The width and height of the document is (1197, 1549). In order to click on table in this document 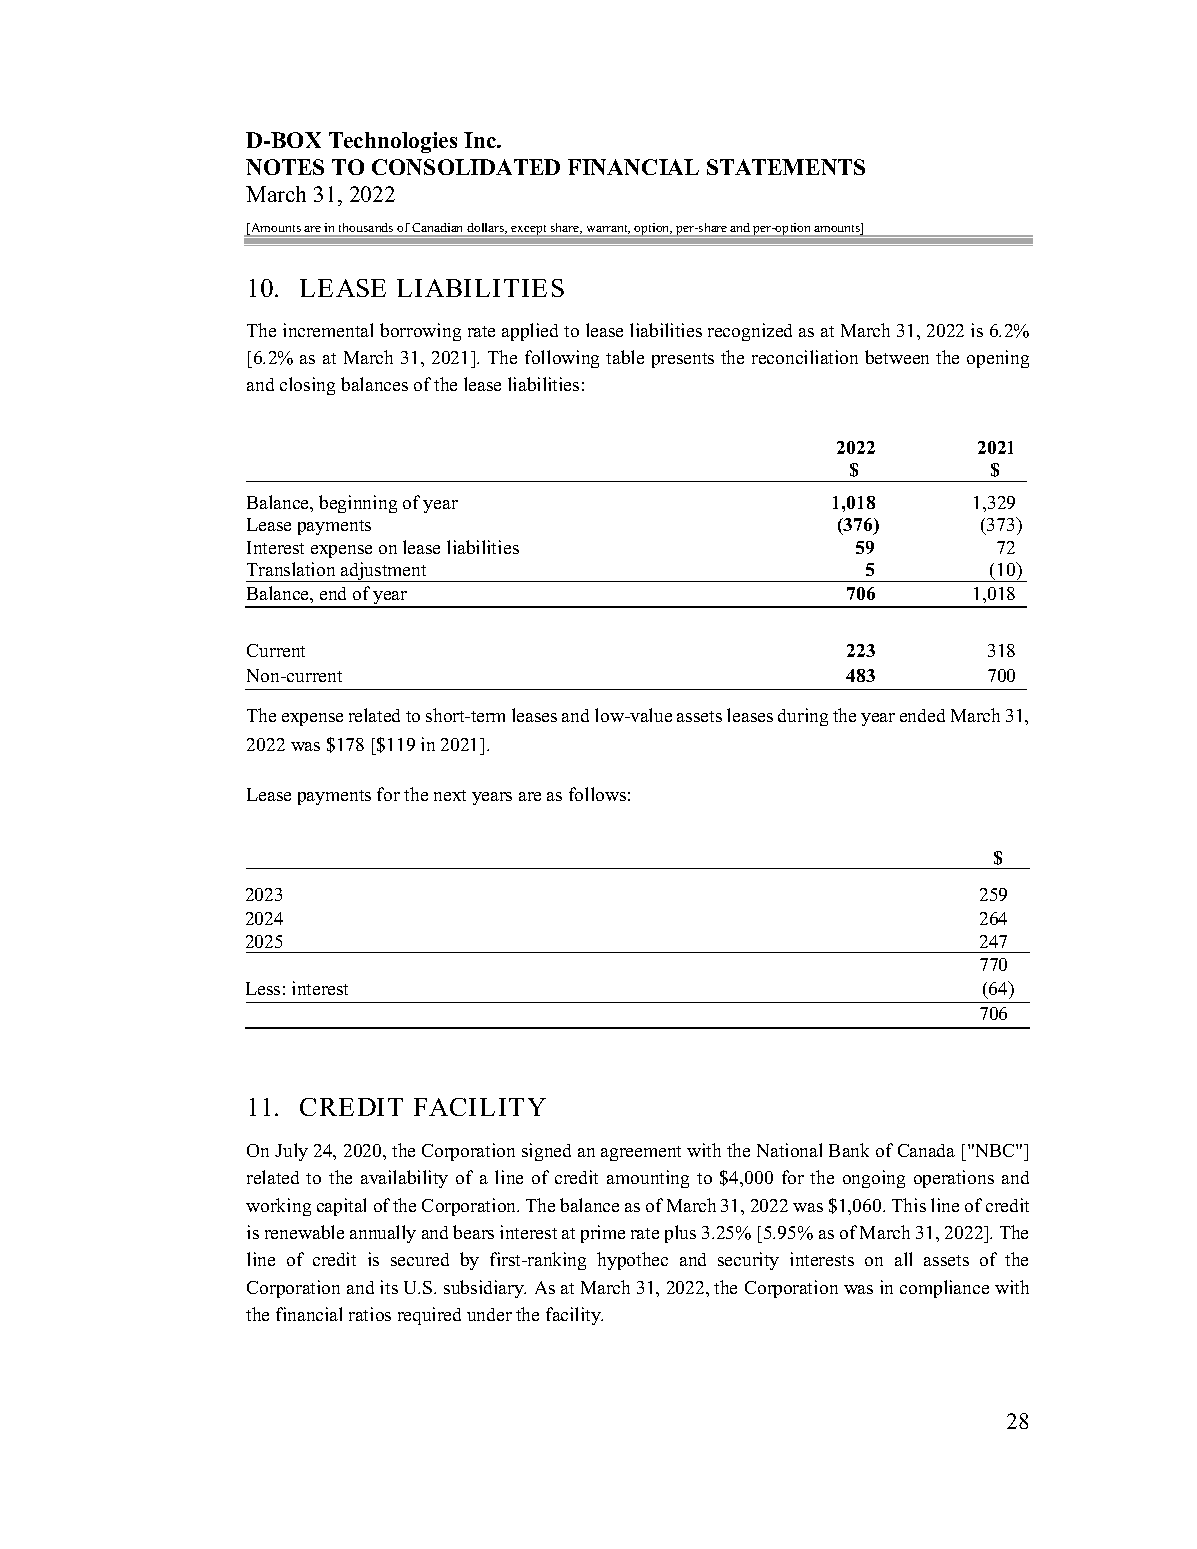, I will do `click(625, 357)`.
